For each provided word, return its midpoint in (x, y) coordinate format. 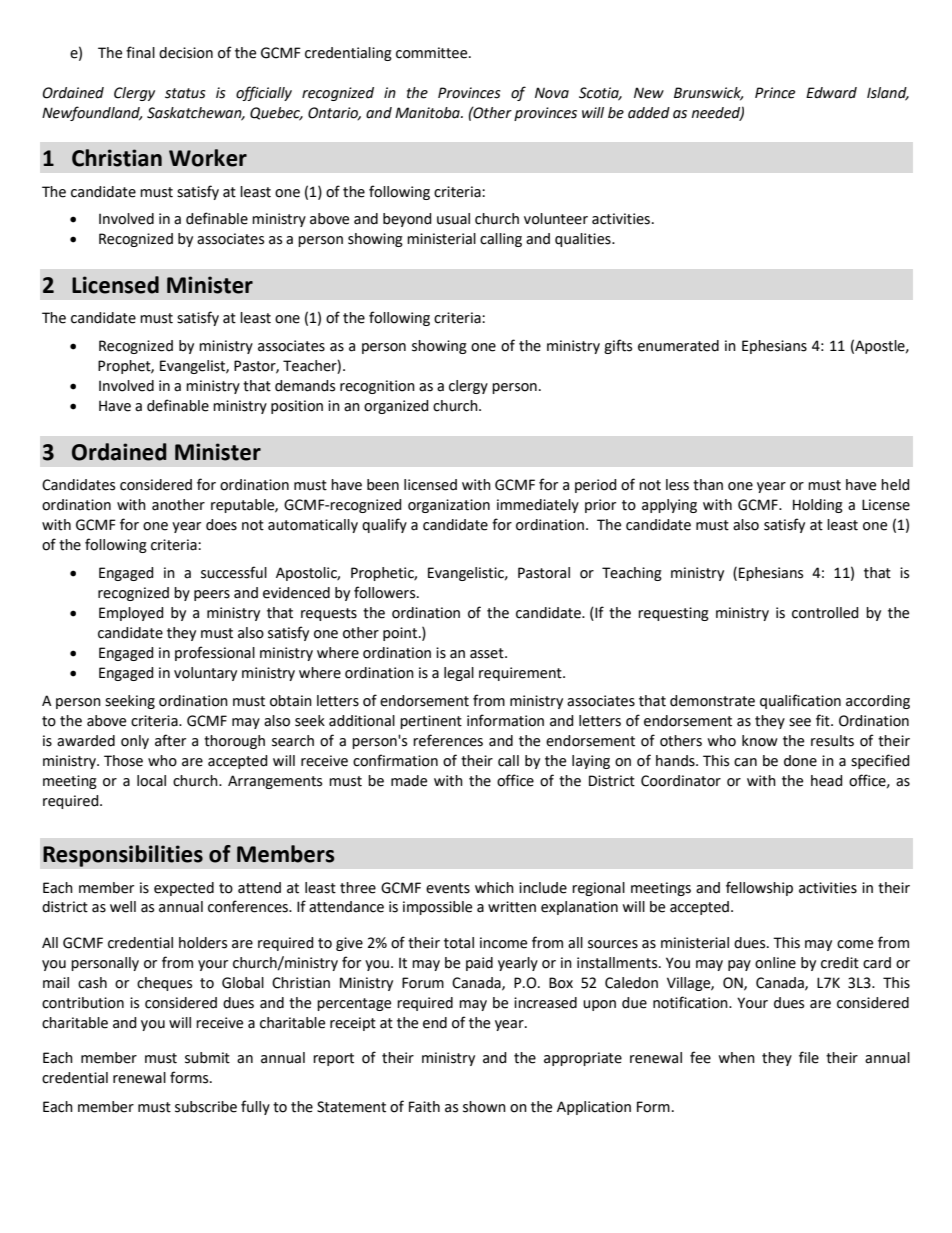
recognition (377, 387)
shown (484, 1107)
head (827, 781)
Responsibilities (123, 856)
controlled (825, 613)
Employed (131, 614)
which (494, 888)
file (809, 1057)
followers (386, 592)
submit (207, 1058)
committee (433, 53)
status (185, 93)
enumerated (678, 346)
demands (305, 386)
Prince (775, 93)
